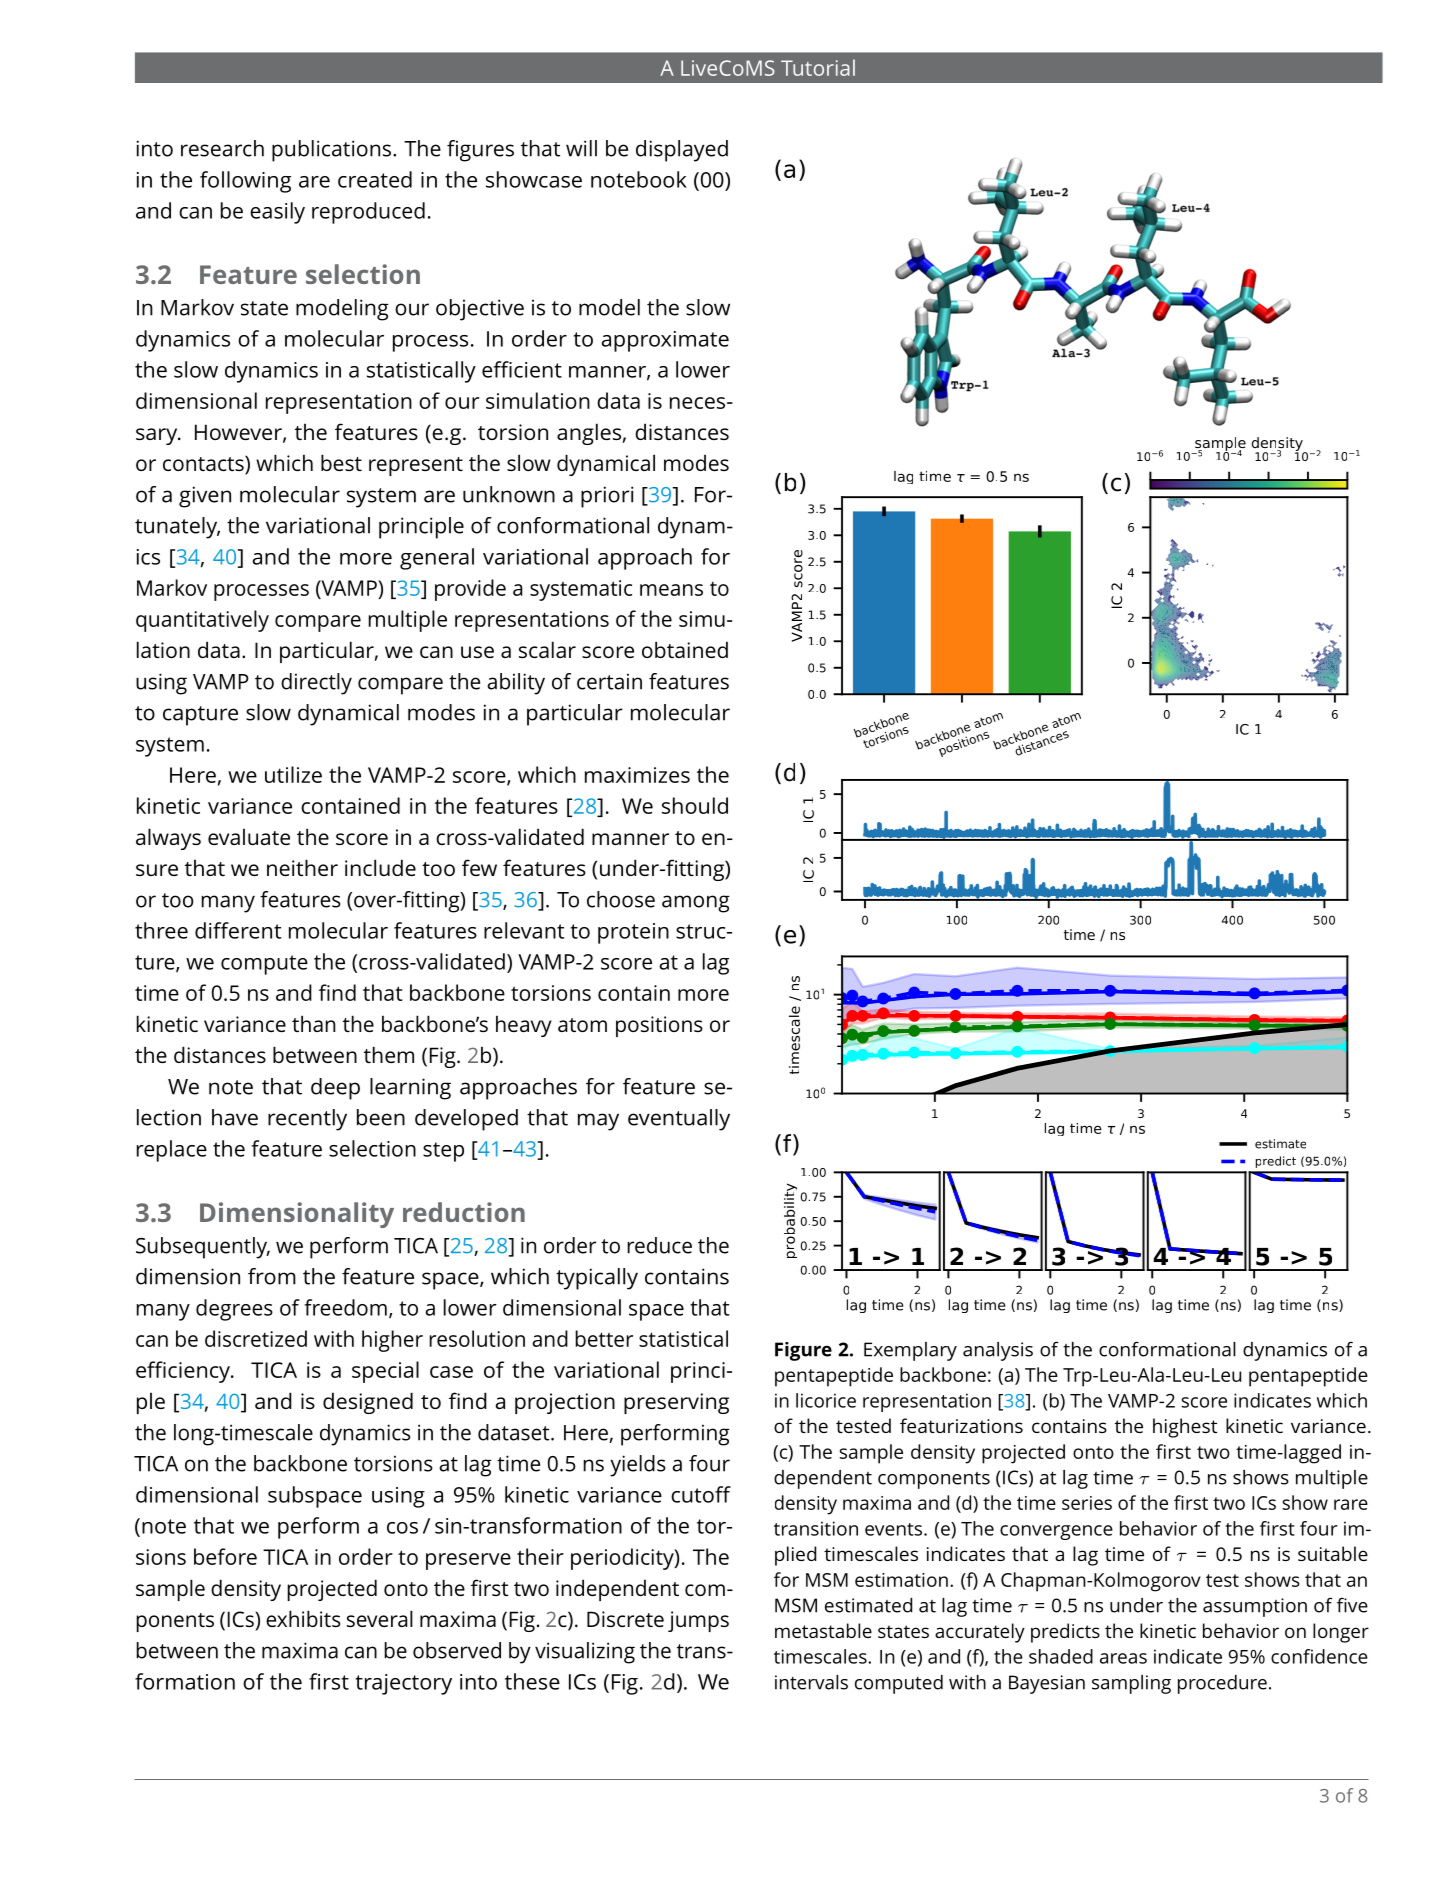  Describe the element at coordinates (679, 1120) in the page. I see `eventually` at that location.
